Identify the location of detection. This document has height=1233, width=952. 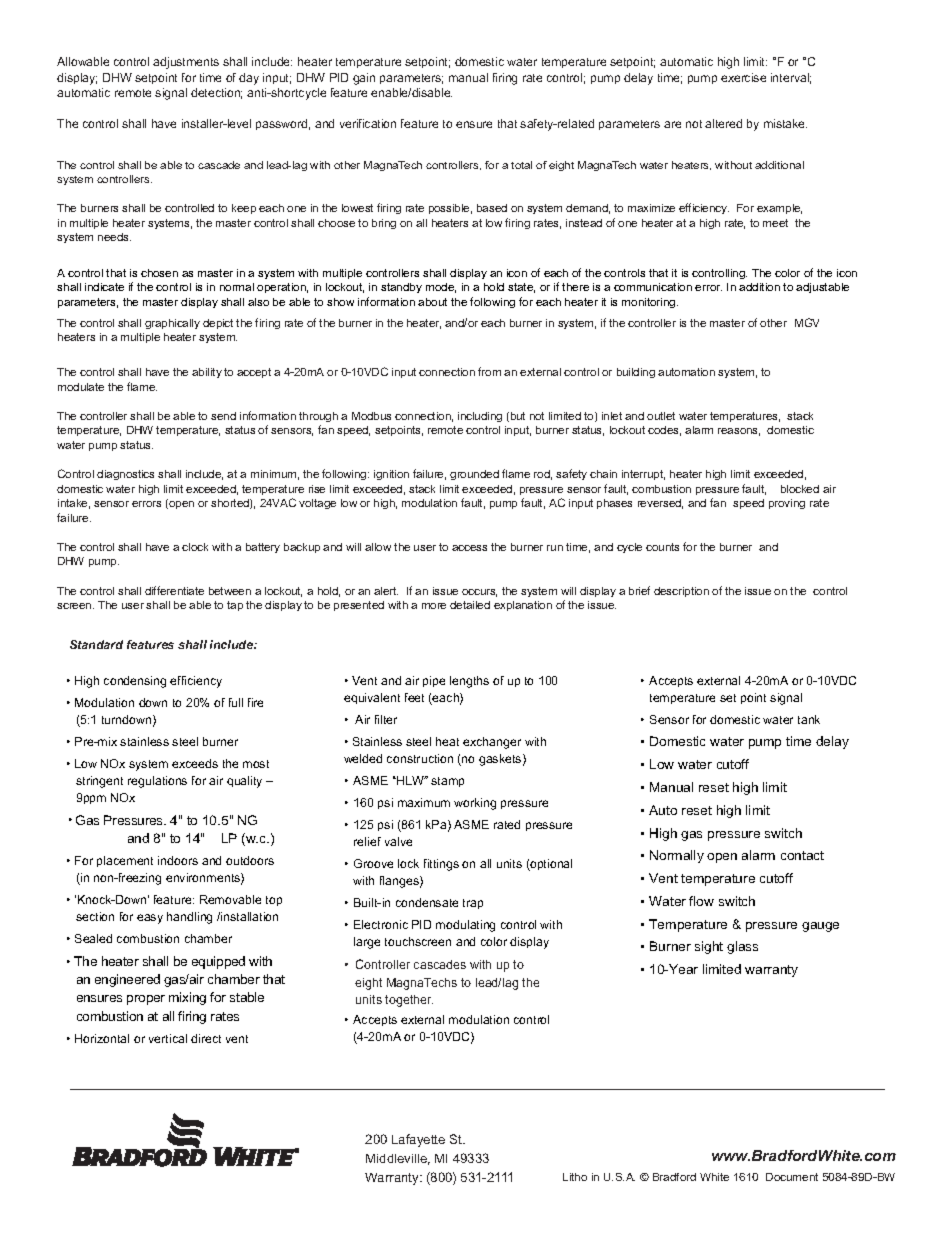
(216, 93).
